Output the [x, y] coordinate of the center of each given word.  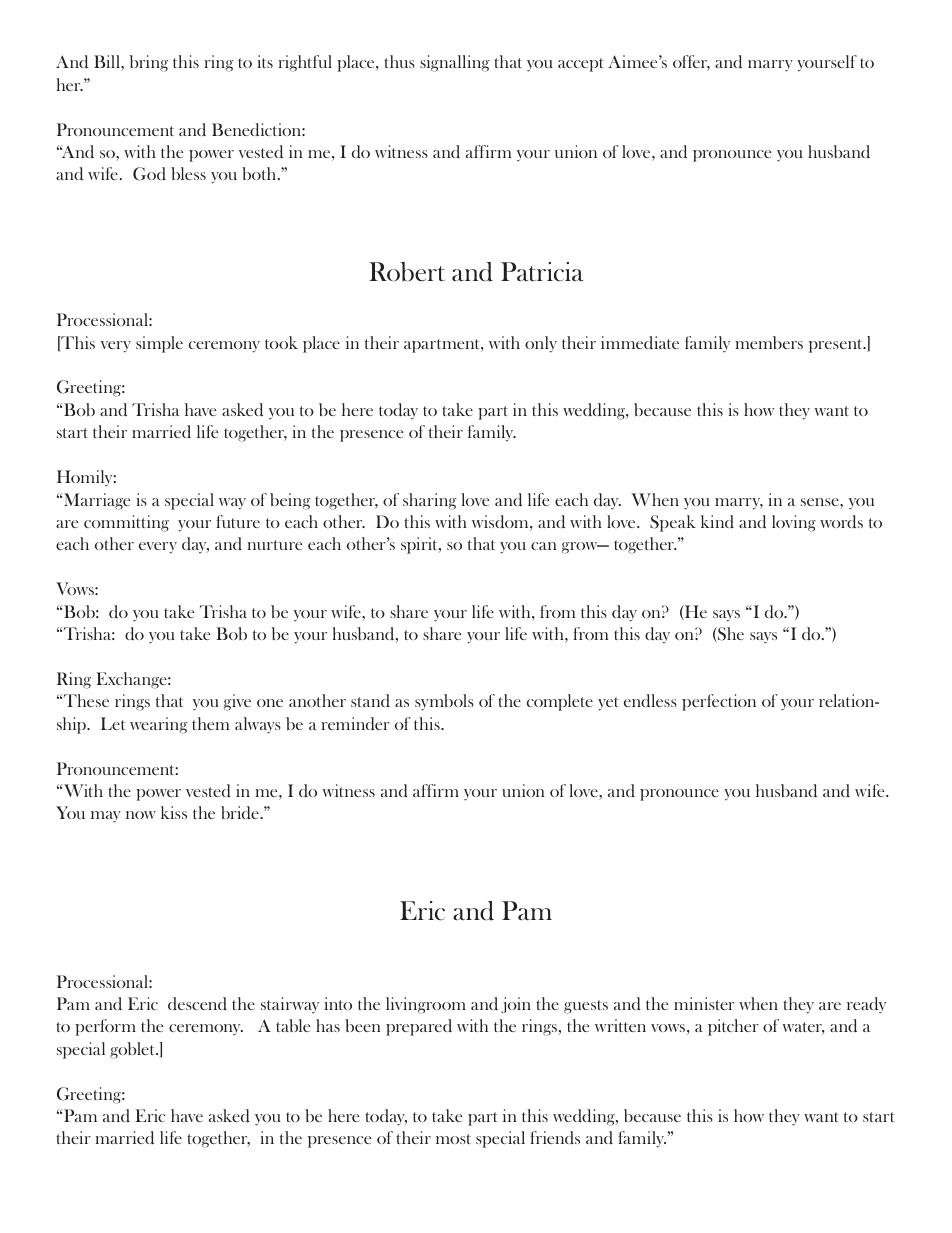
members [769, 342]
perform [105, 1027]
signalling [455, 63]
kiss [174, 812]
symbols [444, 702]
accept [581, 65]
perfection [719, 702]
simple [159, 344]
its [265, 61]
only [541, 344]
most [453, 1139]
